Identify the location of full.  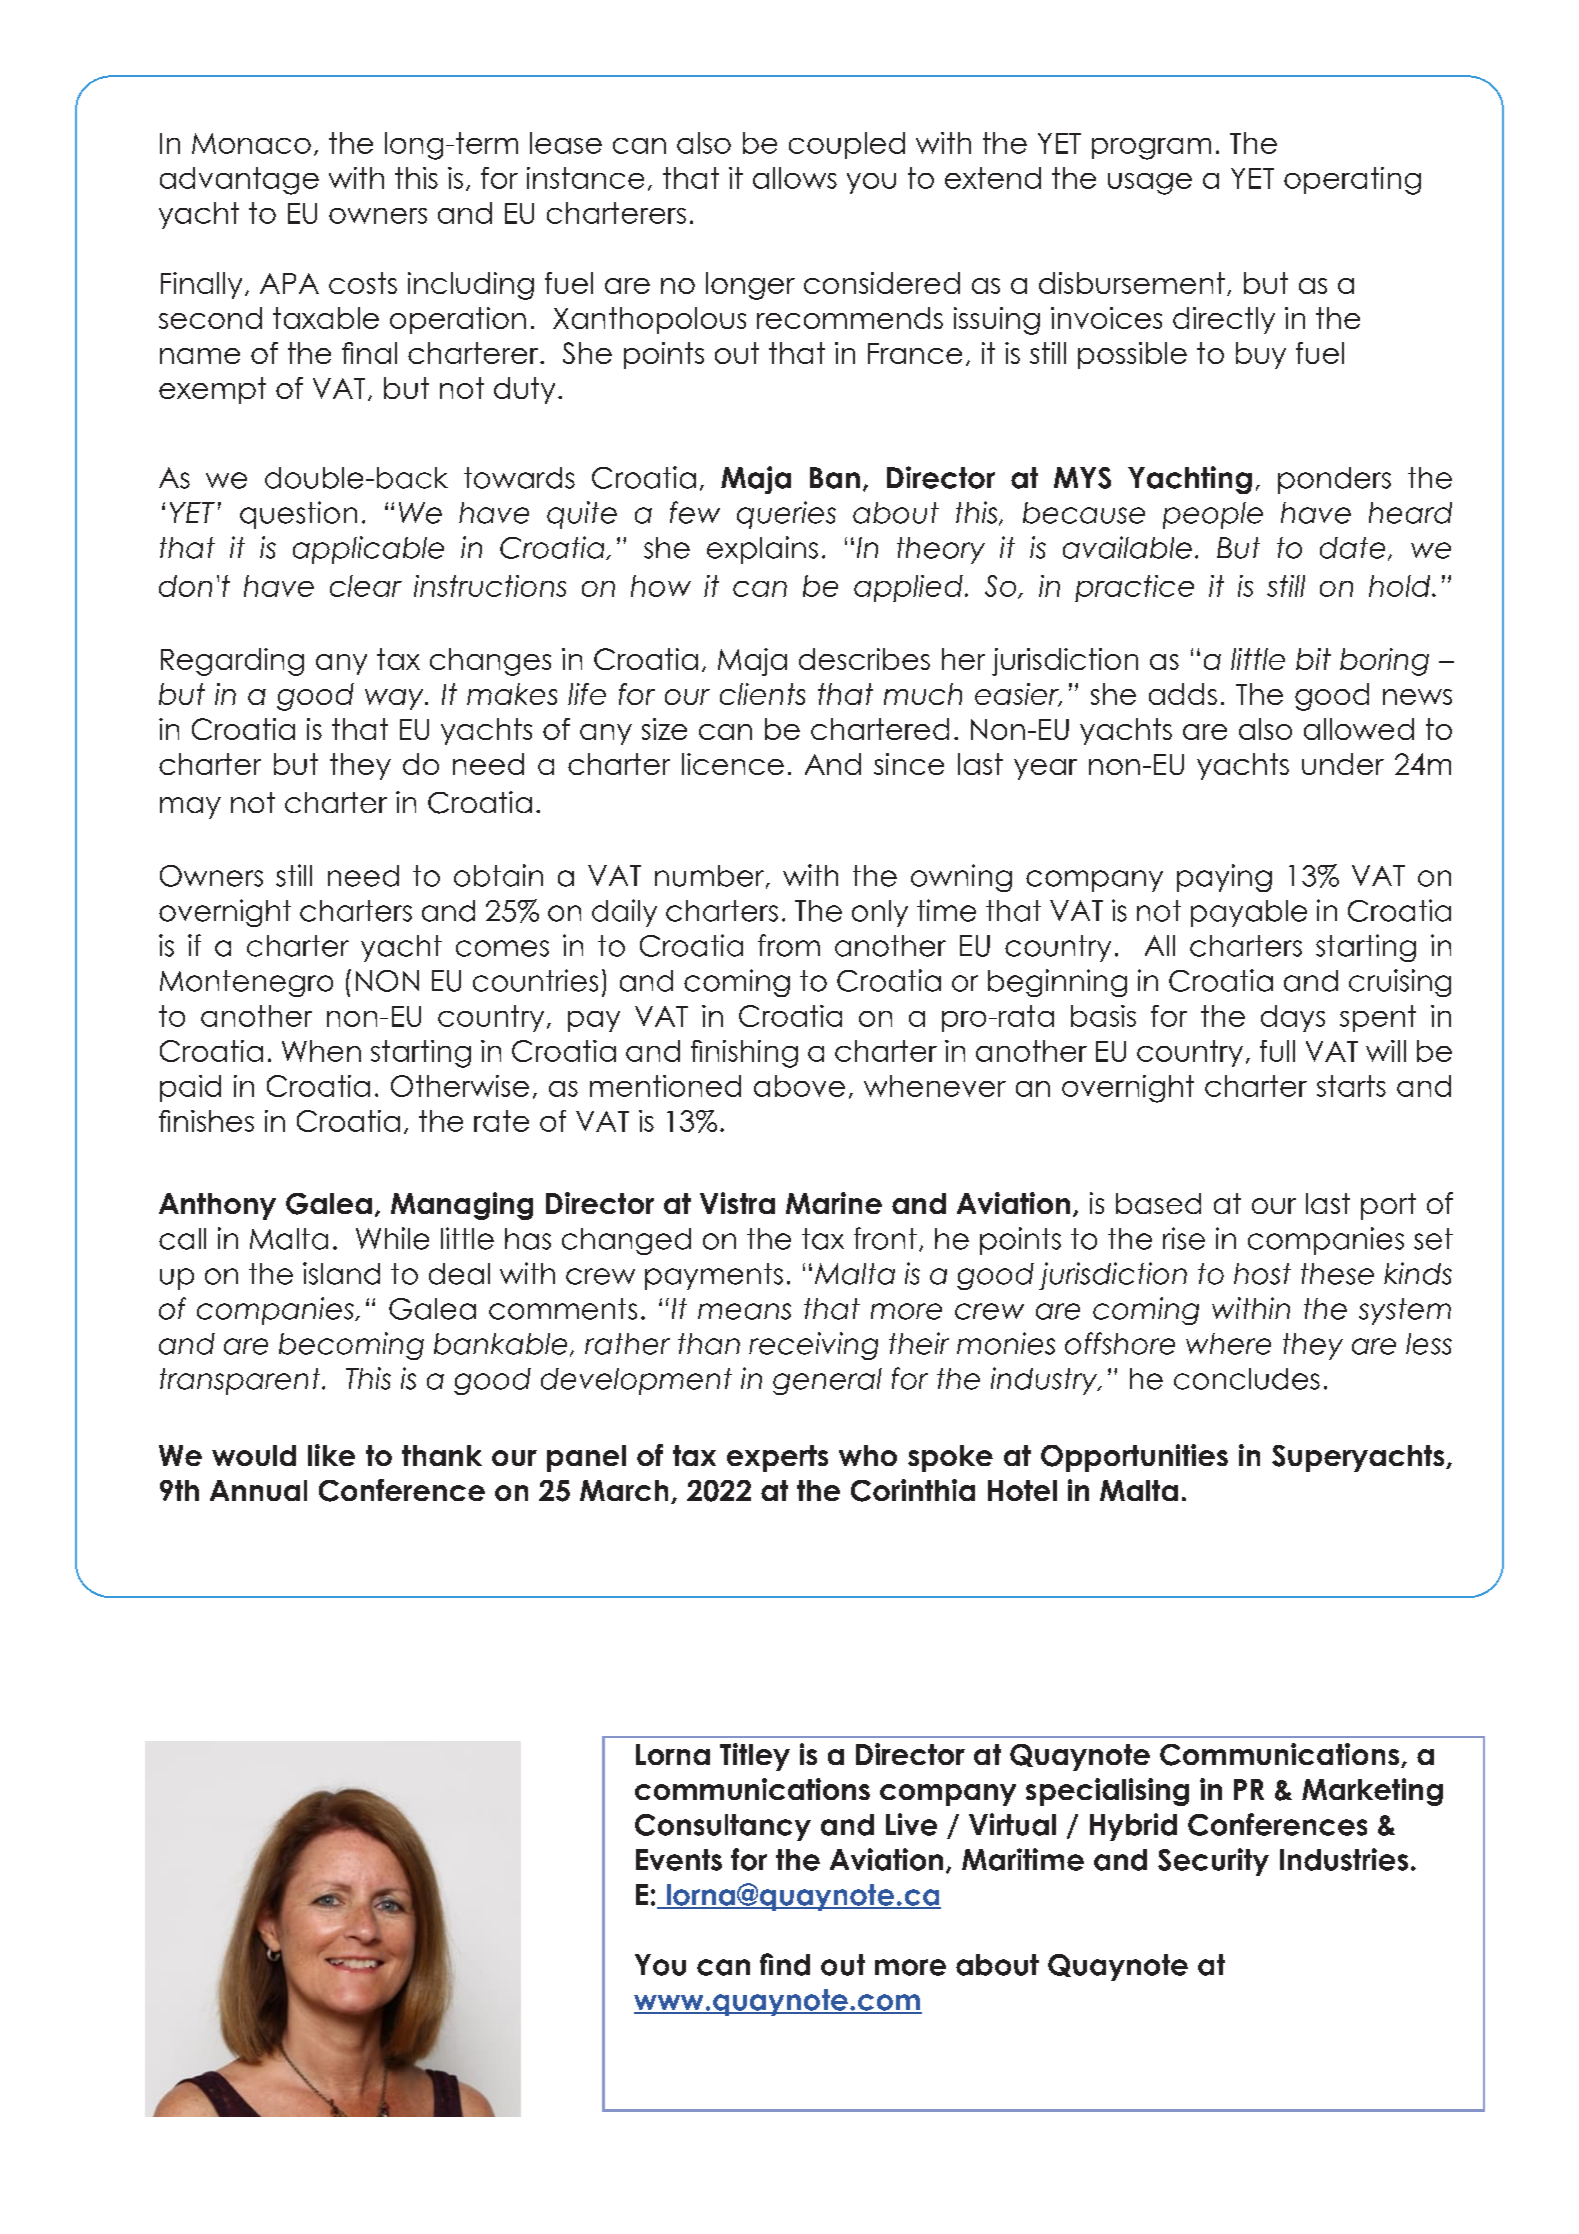
(1277, 1051).
